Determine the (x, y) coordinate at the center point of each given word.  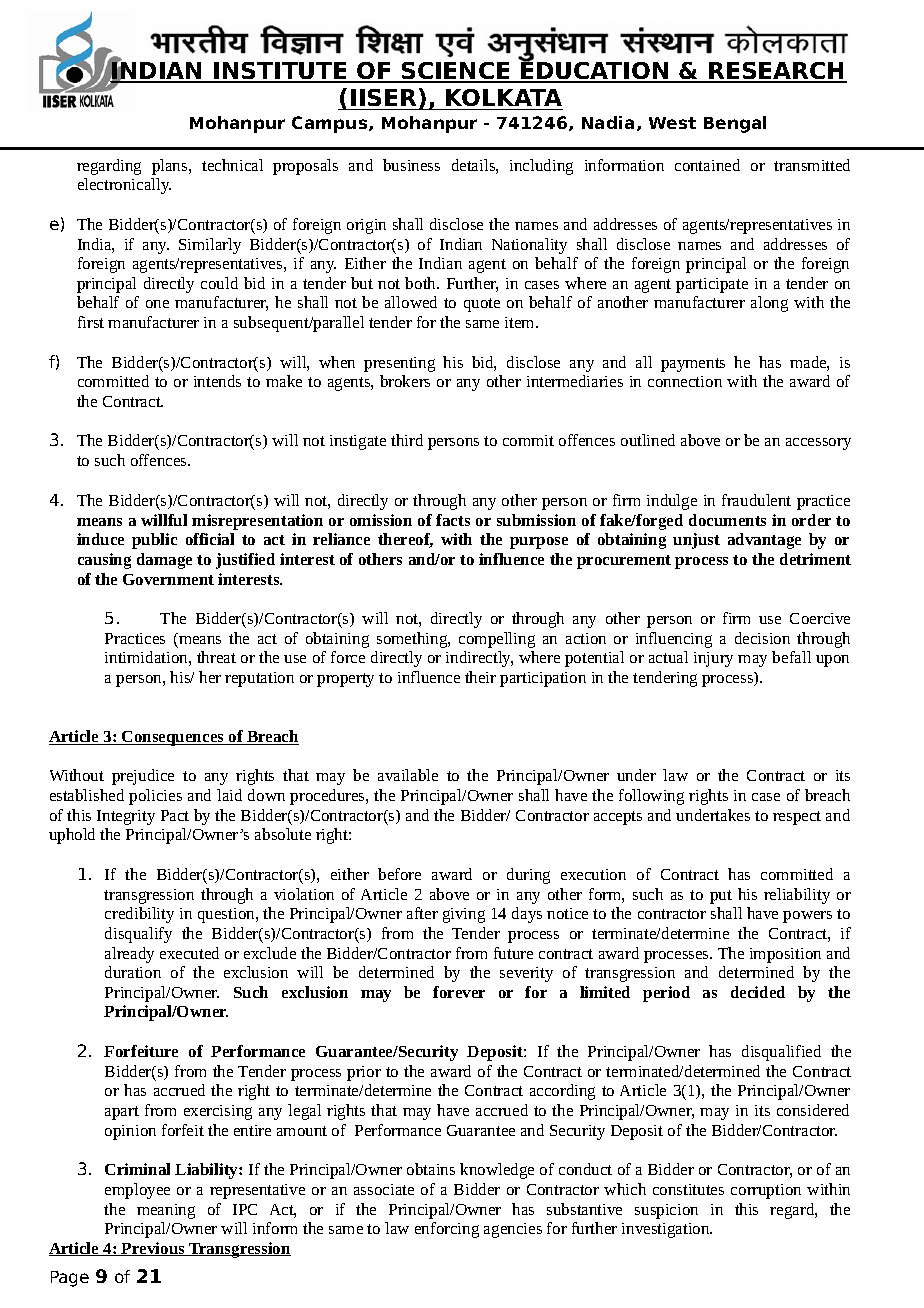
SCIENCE (456, 72)
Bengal (735, 124)
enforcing (447, 1230)
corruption (766, 1191)
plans (171, 167)
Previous (153, 1249)
